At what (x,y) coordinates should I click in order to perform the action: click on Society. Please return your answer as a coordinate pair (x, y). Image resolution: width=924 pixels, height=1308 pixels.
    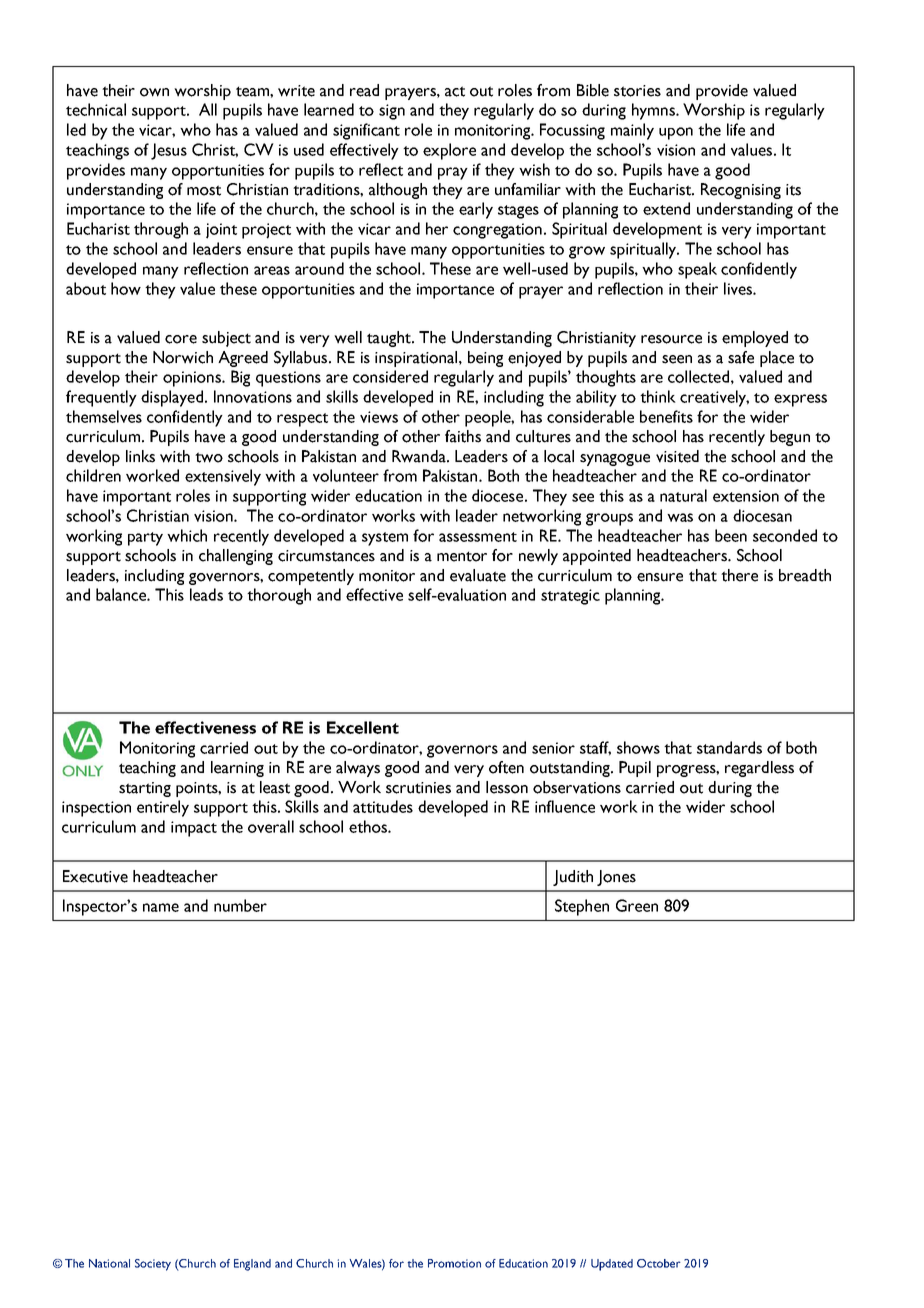
    Looking at the image, I should click on (153, 1265).
